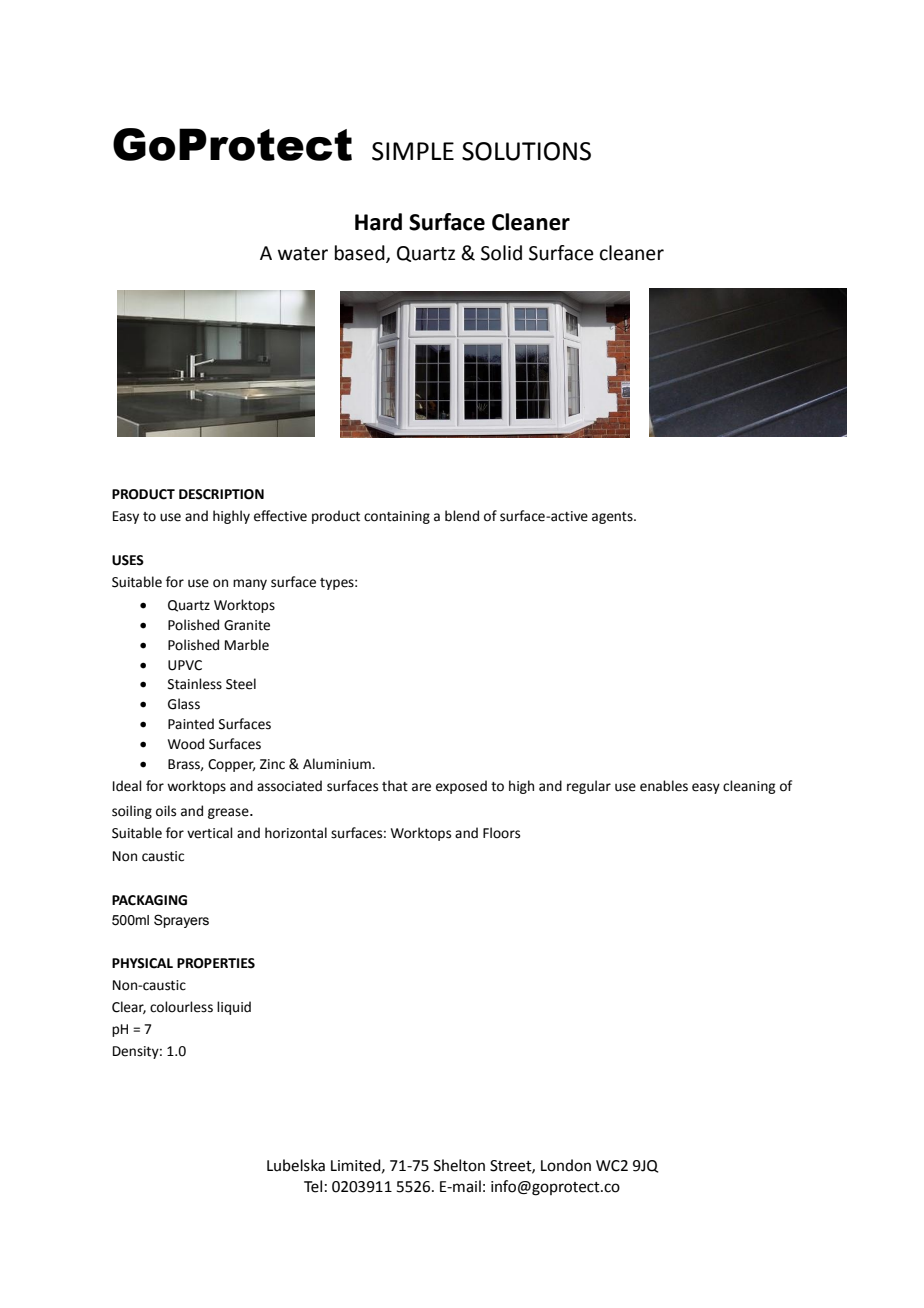 This screenshot has width=924, height=1308. I want to click on agents, so click(613, 518).
